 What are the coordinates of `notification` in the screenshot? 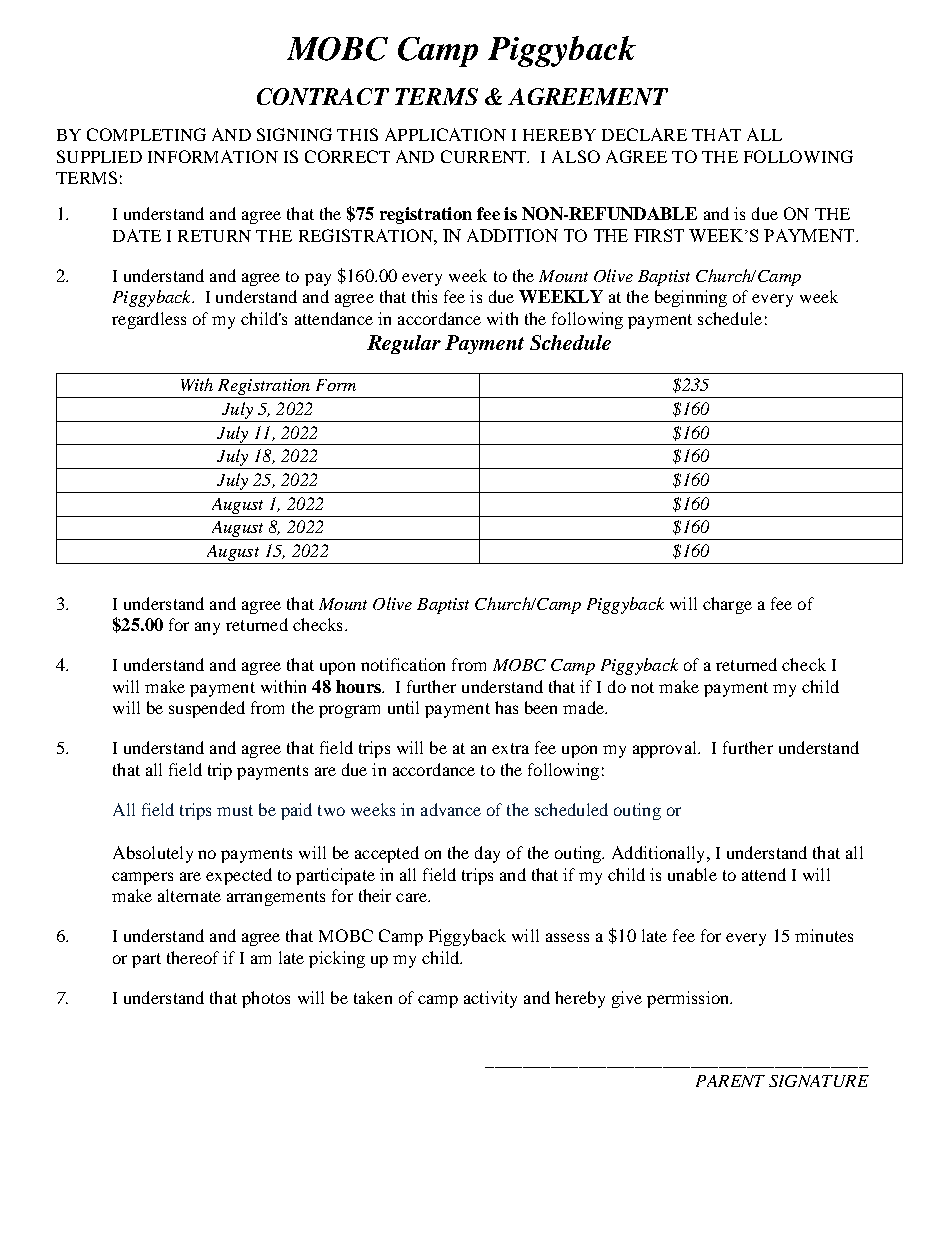 It's located at (403, 664).
